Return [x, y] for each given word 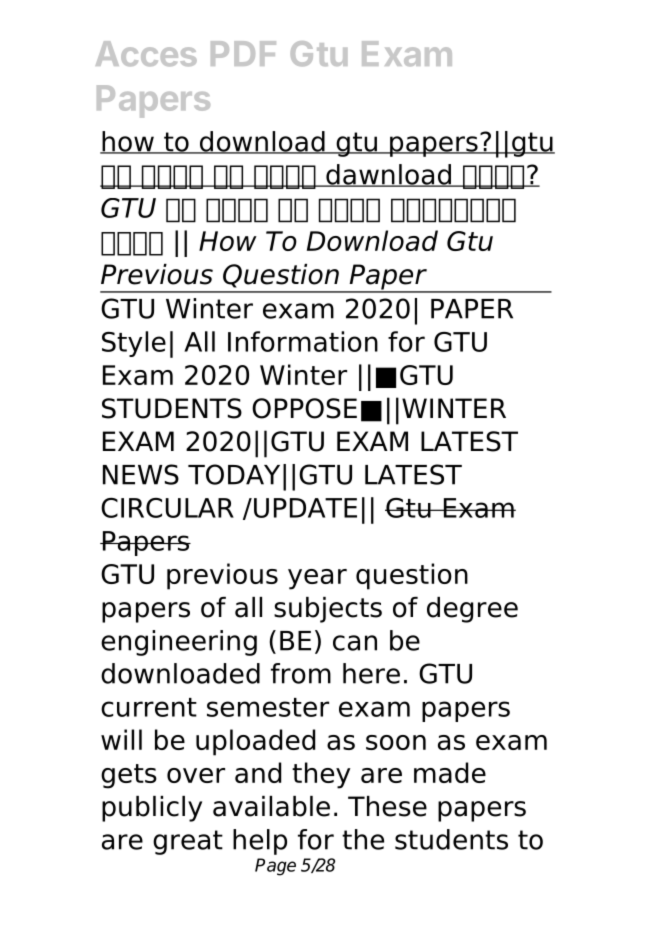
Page [275, 867]
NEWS [141, 474]
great [188, 842]
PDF [243, 53]
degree [472, 610]
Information [303, 341]
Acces [146, 53]
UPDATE [305, 508]
